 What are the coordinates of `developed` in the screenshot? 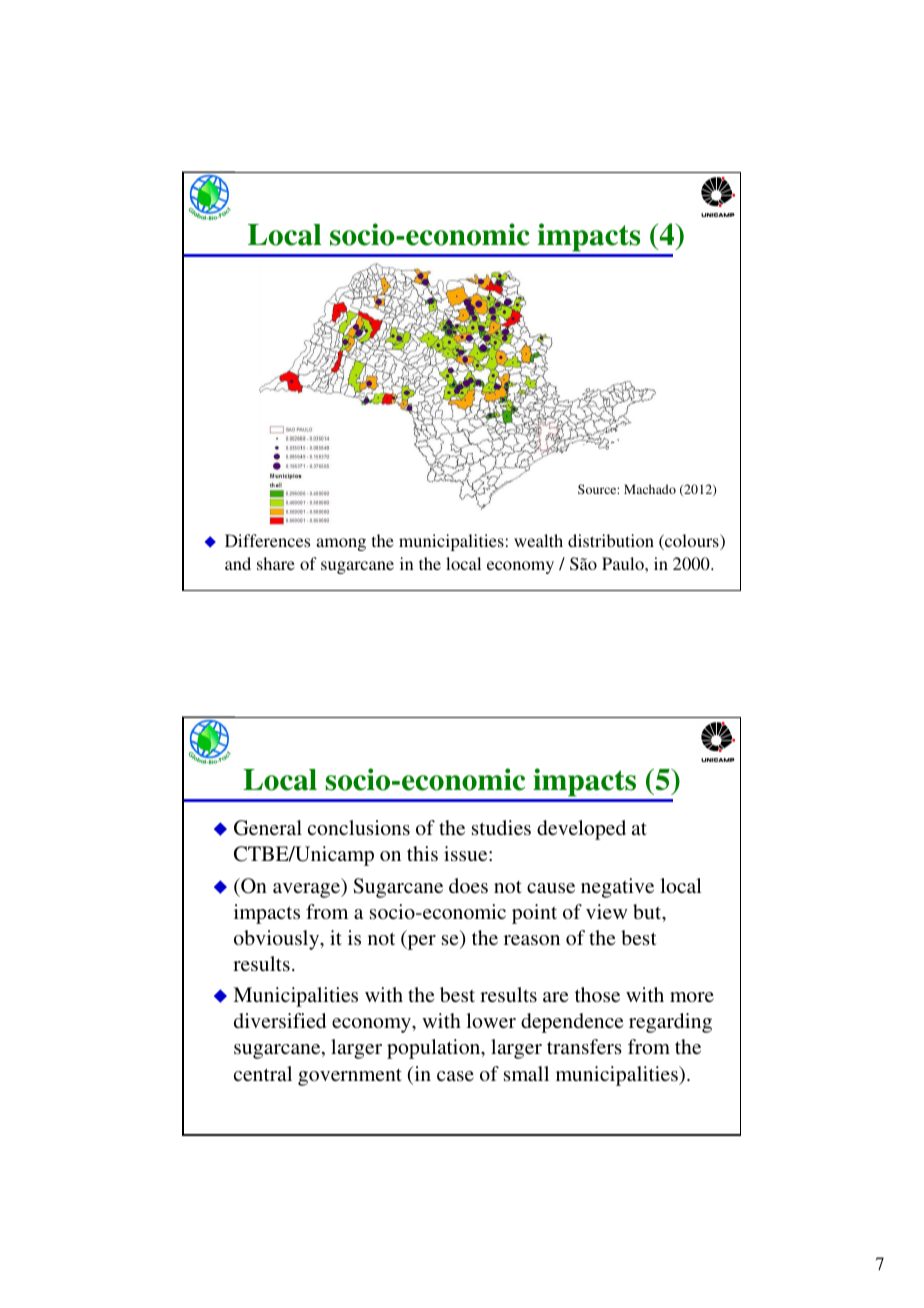 It's located at (581, 830).
